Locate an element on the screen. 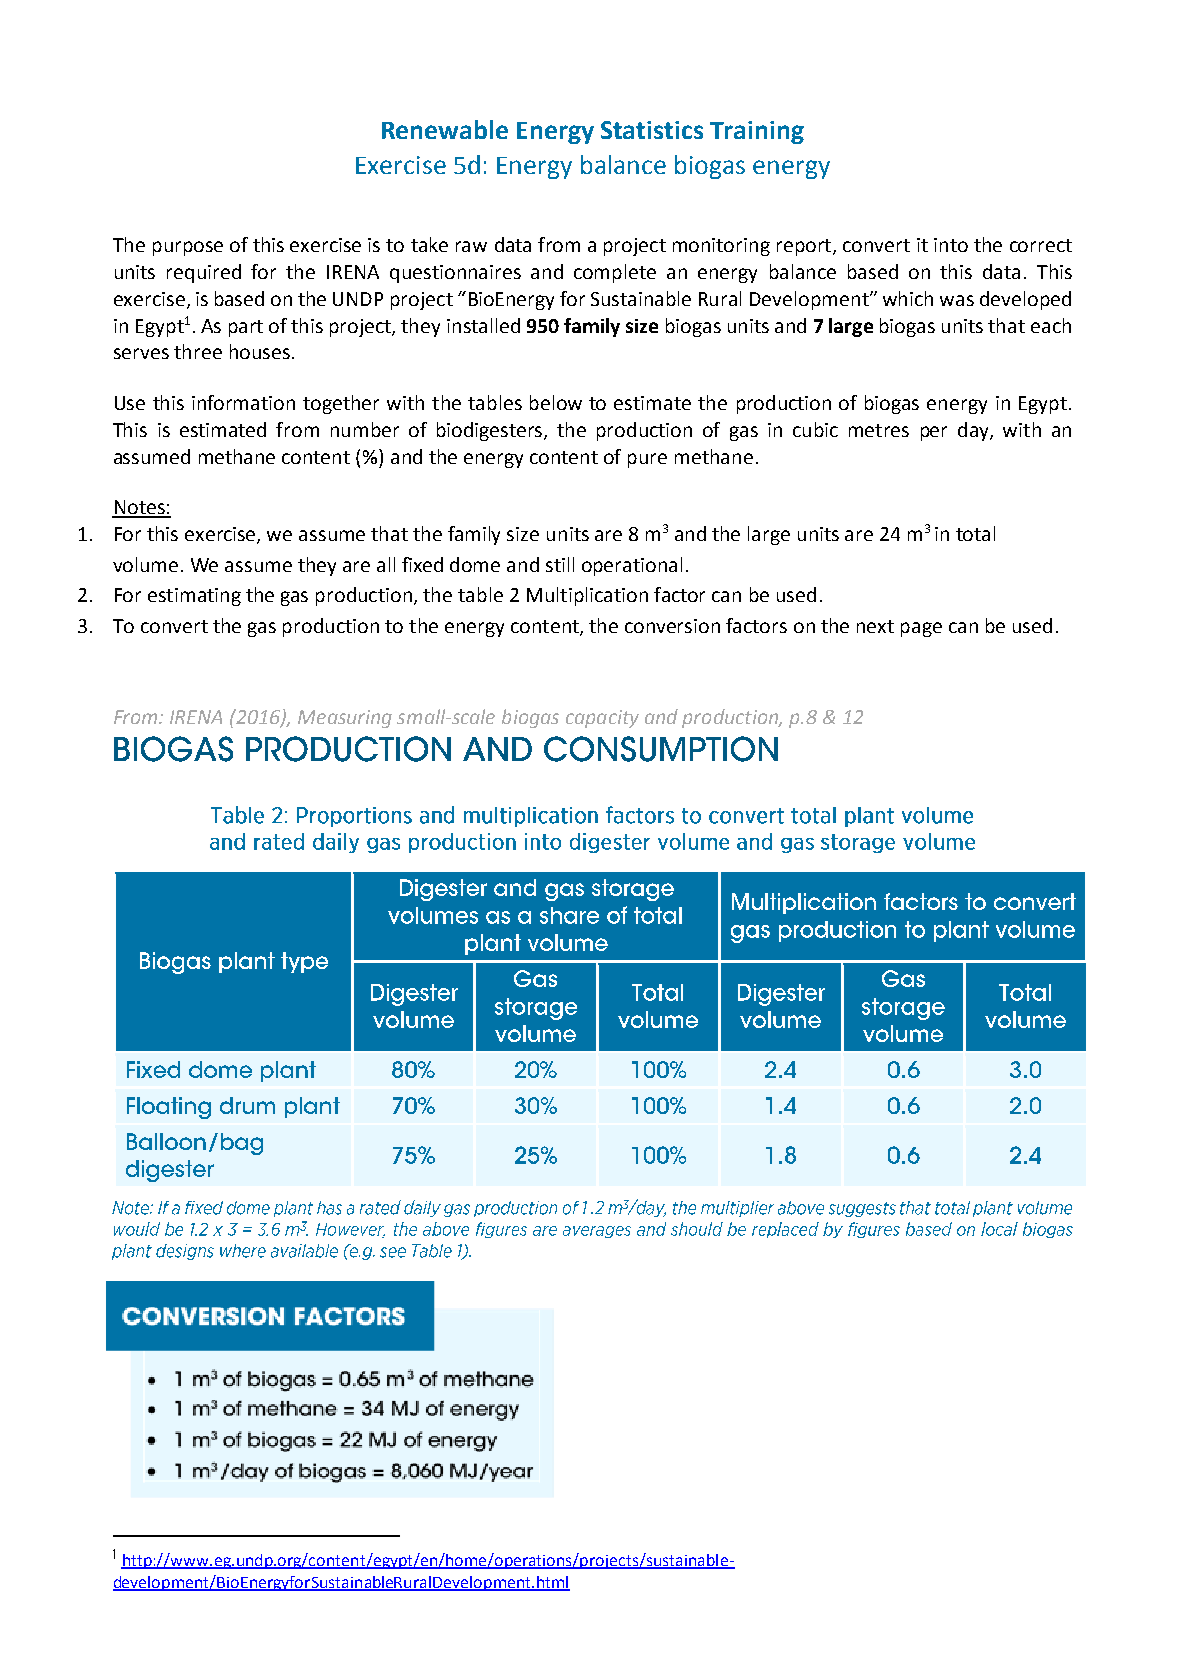  Training is located at coordinates (757, 132).
